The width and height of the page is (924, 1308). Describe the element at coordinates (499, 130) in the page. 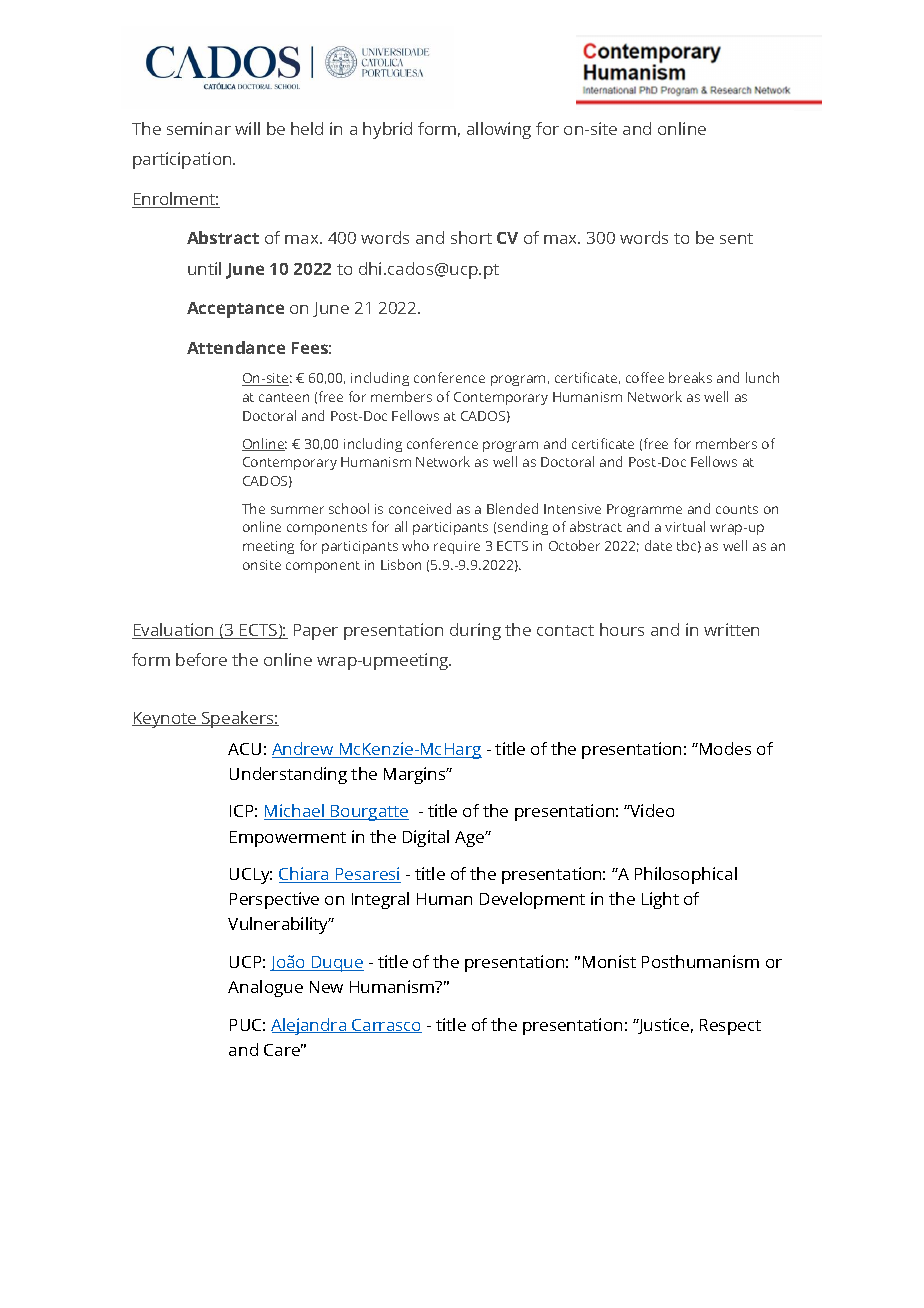

I see `allowing` at that location.
